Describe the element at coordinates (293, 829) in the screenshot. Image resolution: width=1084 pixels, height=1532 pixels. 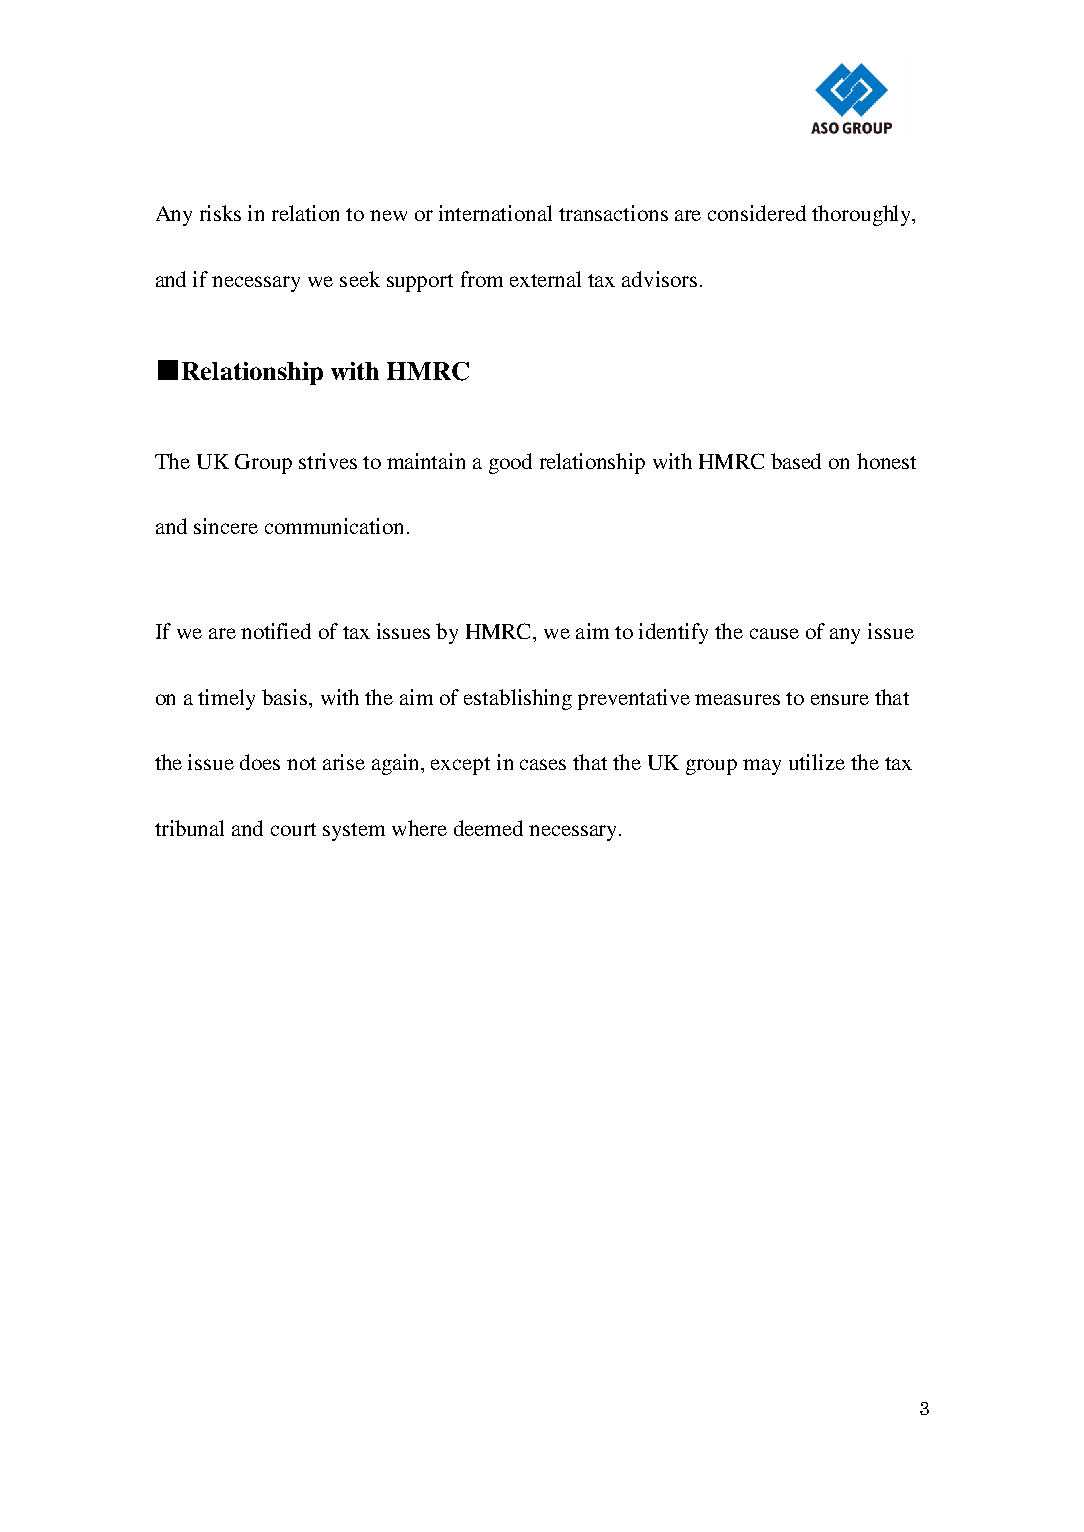
I see `court` at that location.
